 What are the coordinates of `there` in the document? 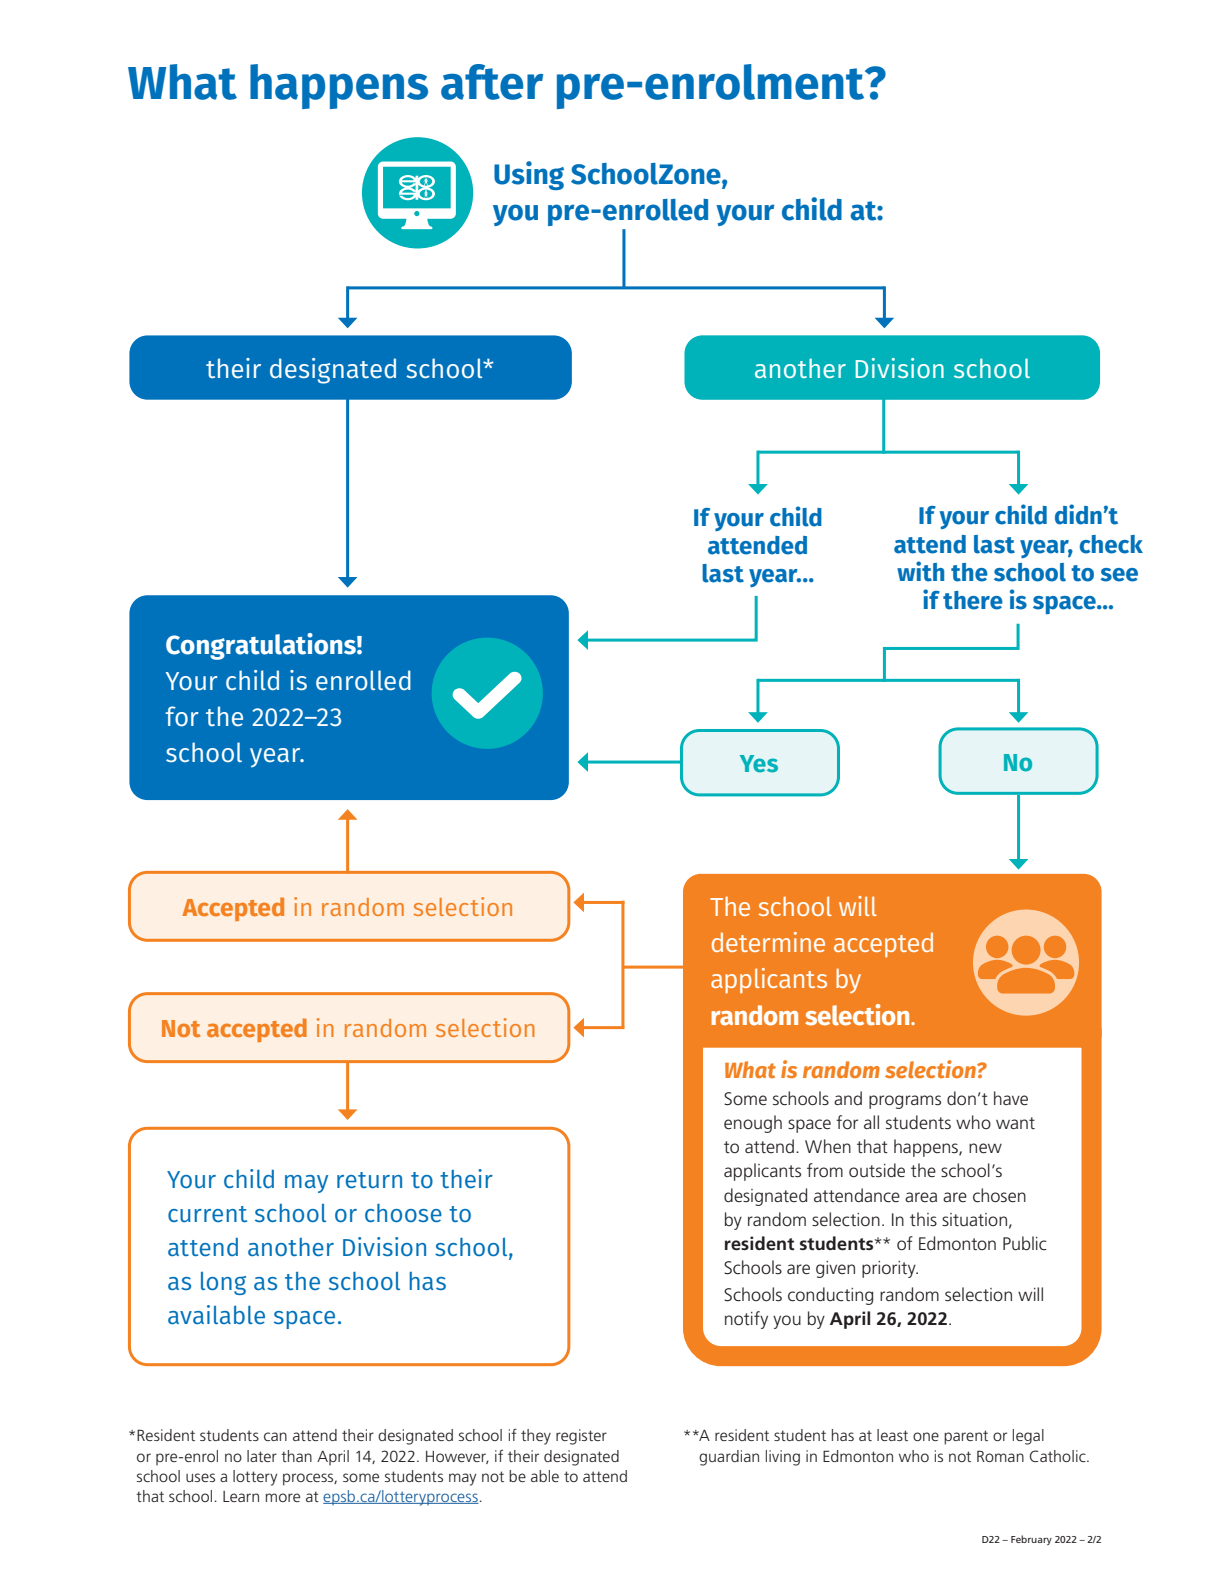 It's located at (973, 600).
